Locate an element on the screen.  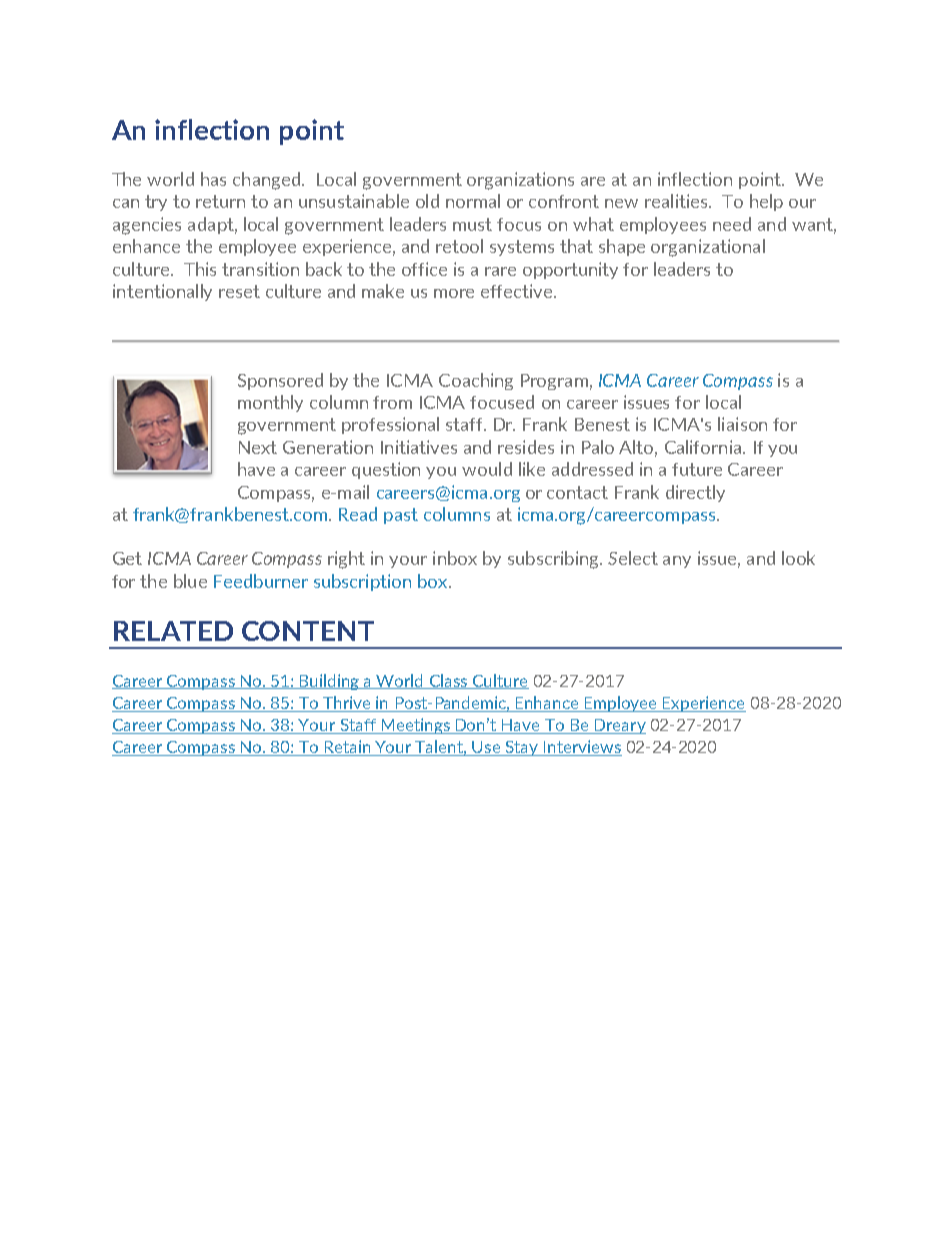
Retain is located at coordinates (347, 748).
